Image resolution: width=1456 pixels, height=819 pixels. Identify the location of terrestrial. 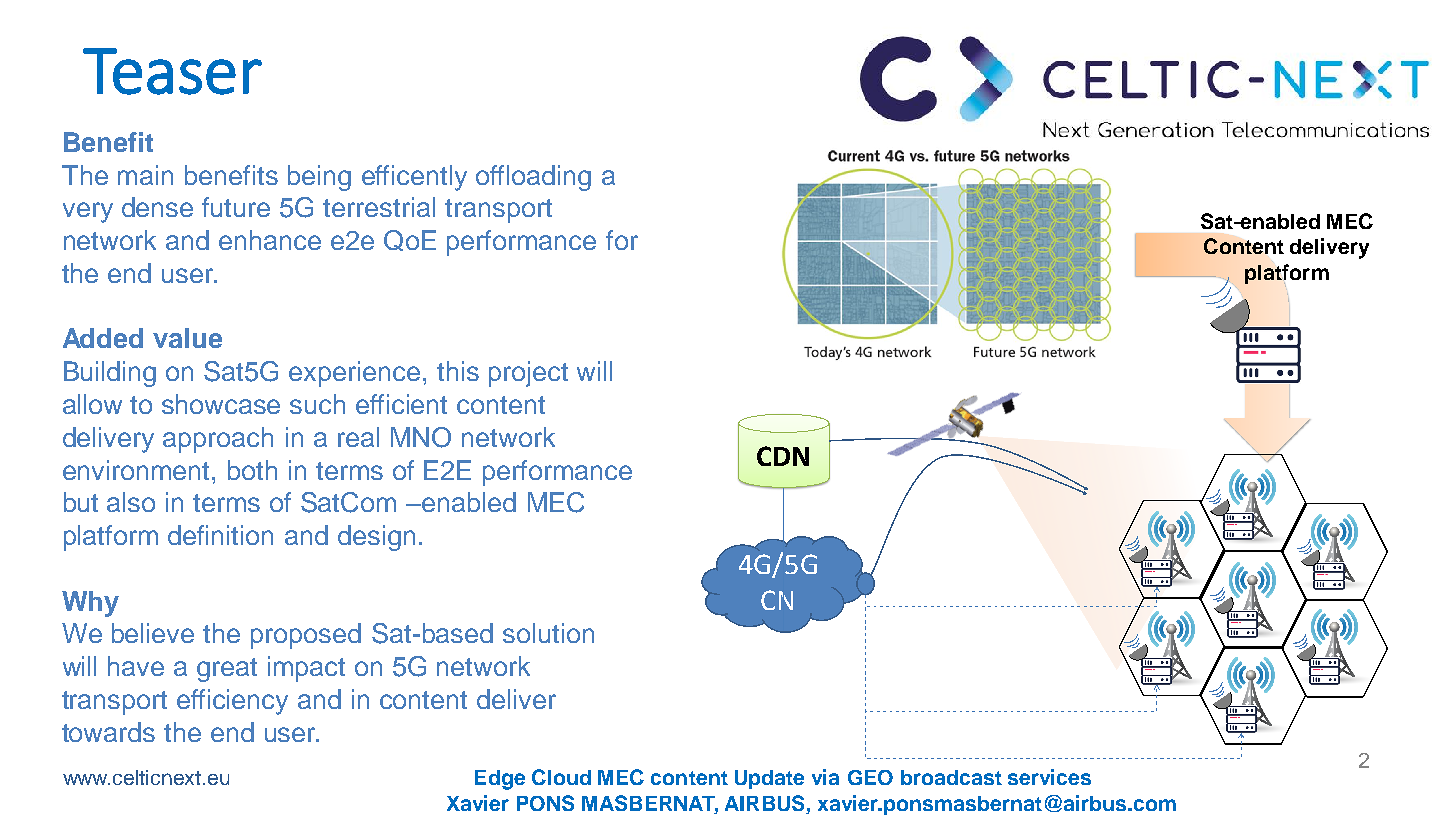
(379, 207).
